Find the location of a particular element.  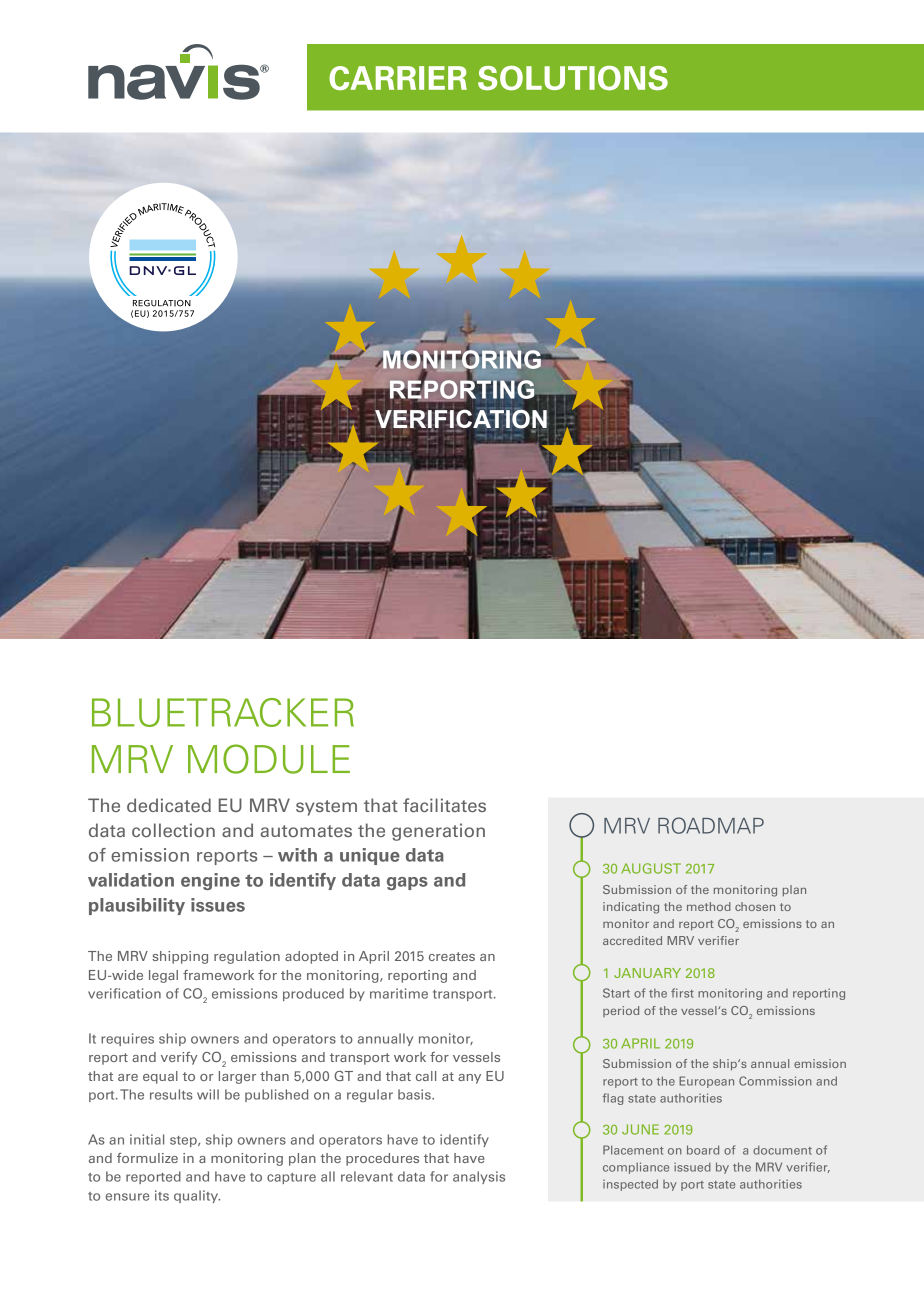

MODULE is located at coordinates (269, 759).
